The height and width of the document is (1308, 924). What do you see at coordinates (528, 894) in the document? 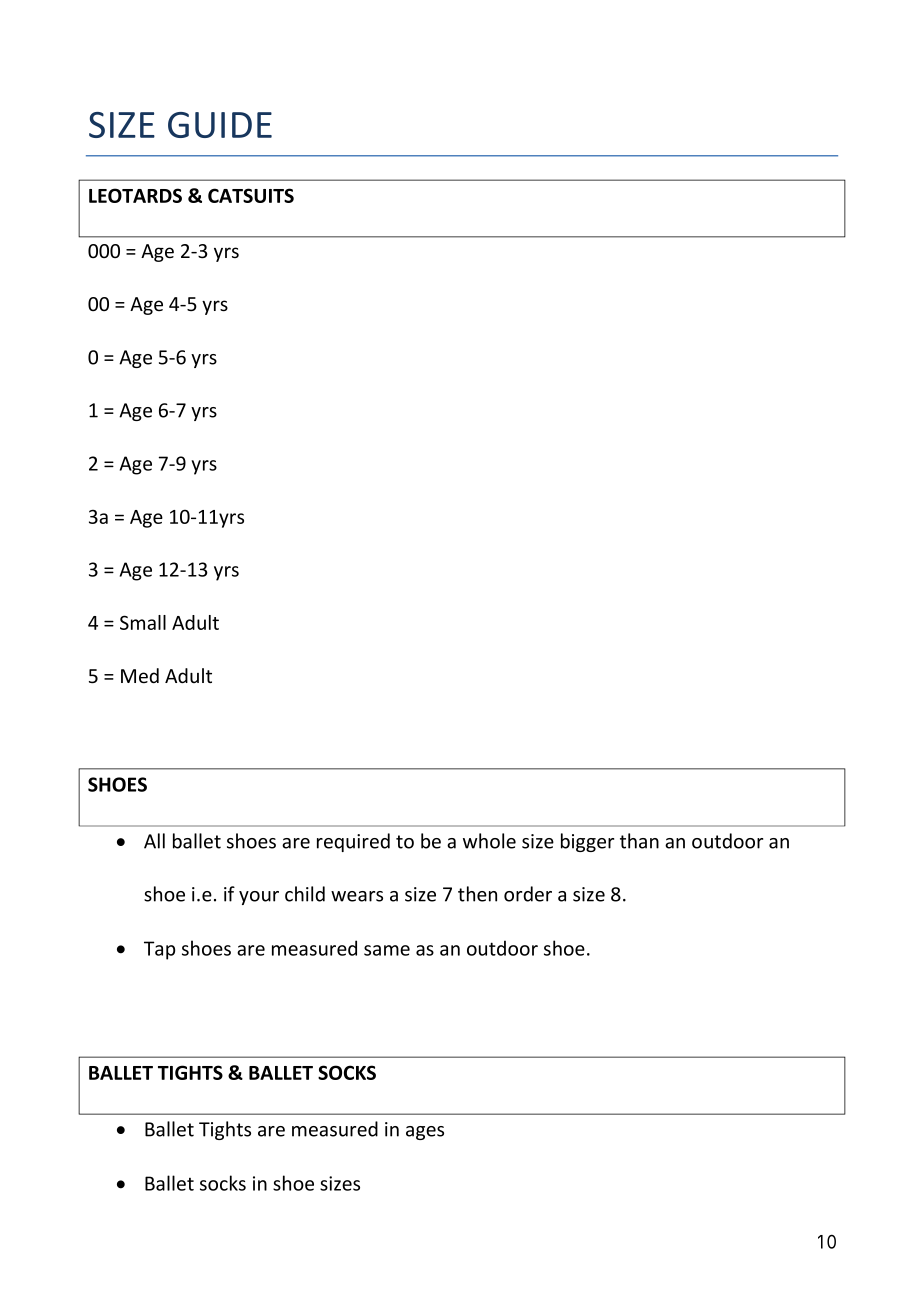
I see `order` at bounding box center [528, 894].
